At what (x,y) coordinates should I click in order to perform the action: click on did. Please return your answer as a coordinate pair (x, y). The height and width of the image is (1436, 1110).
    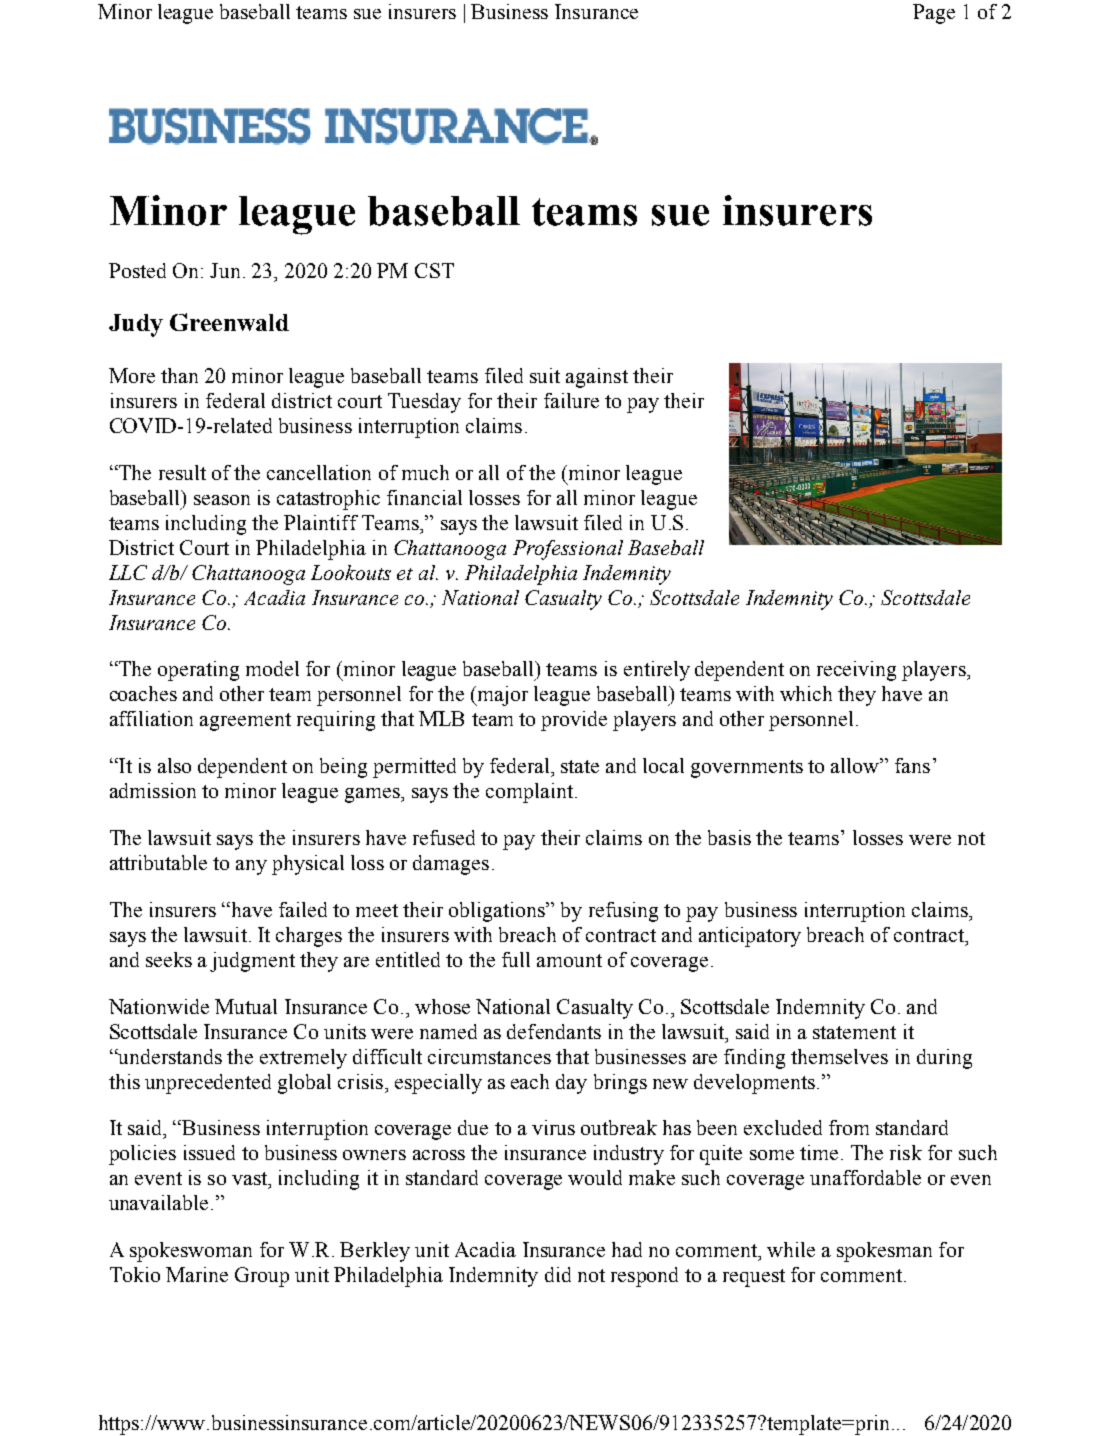
    Looking at the image, I should click on (558, 1274).
